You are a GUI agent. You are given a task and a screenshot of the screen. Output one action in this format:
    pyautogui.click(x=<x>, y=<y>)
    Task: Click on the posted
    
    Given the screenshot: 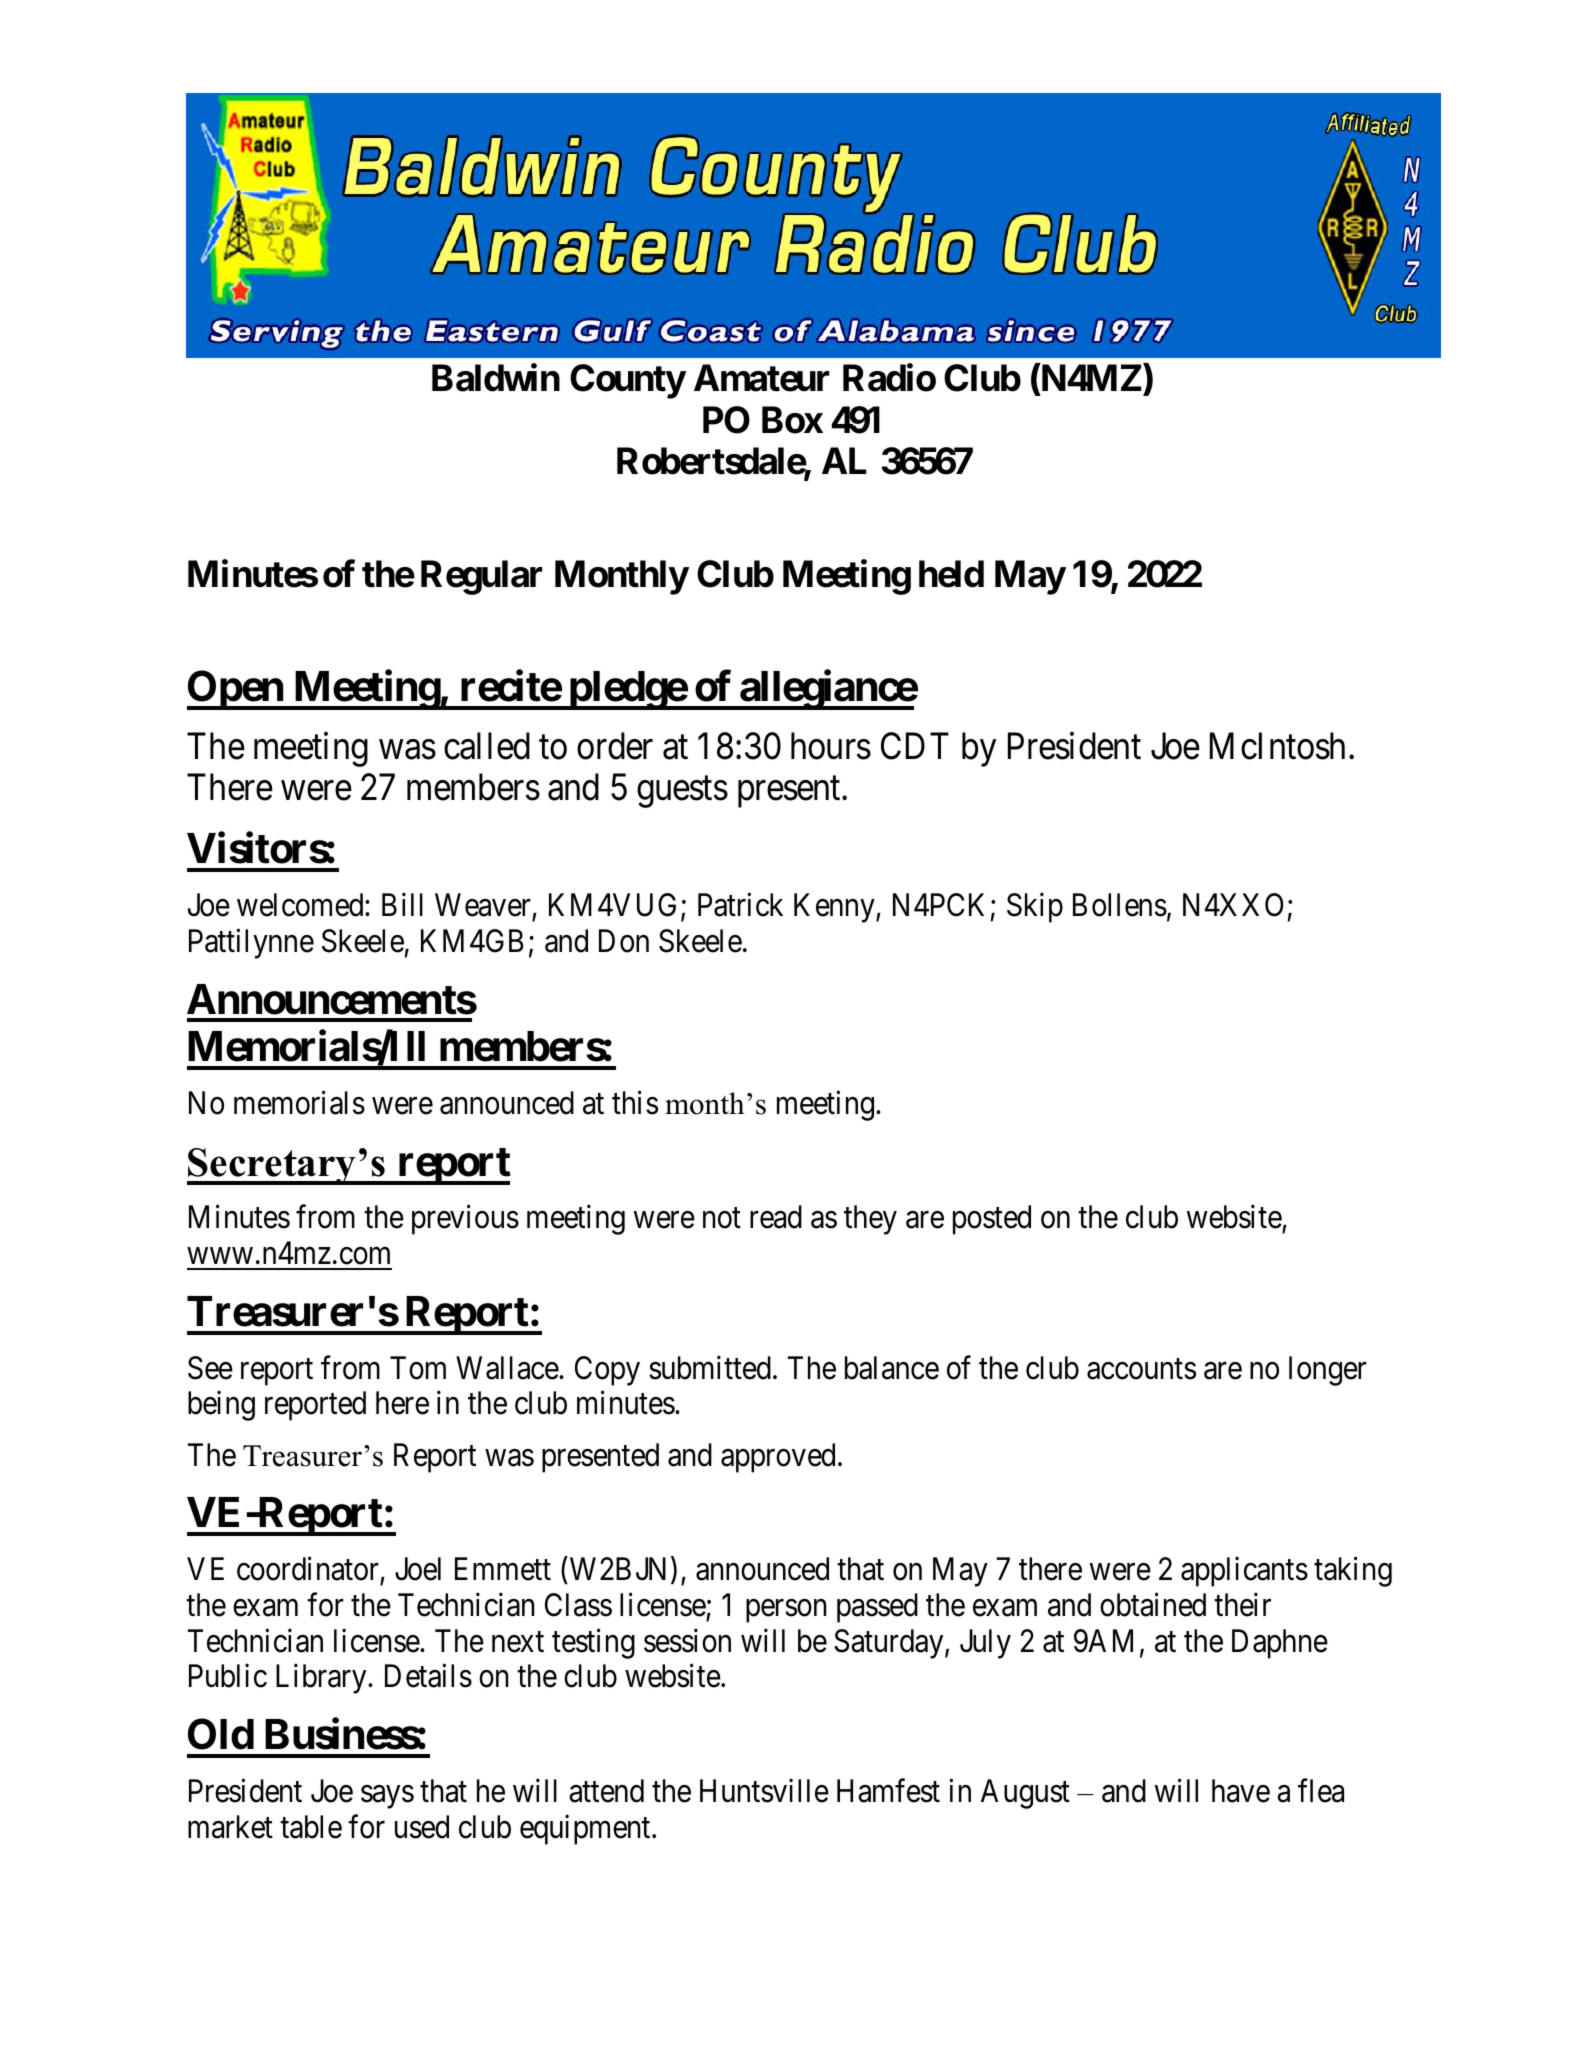 What is the action you would take?
    pyautogui.click(x=992, y=1220)
